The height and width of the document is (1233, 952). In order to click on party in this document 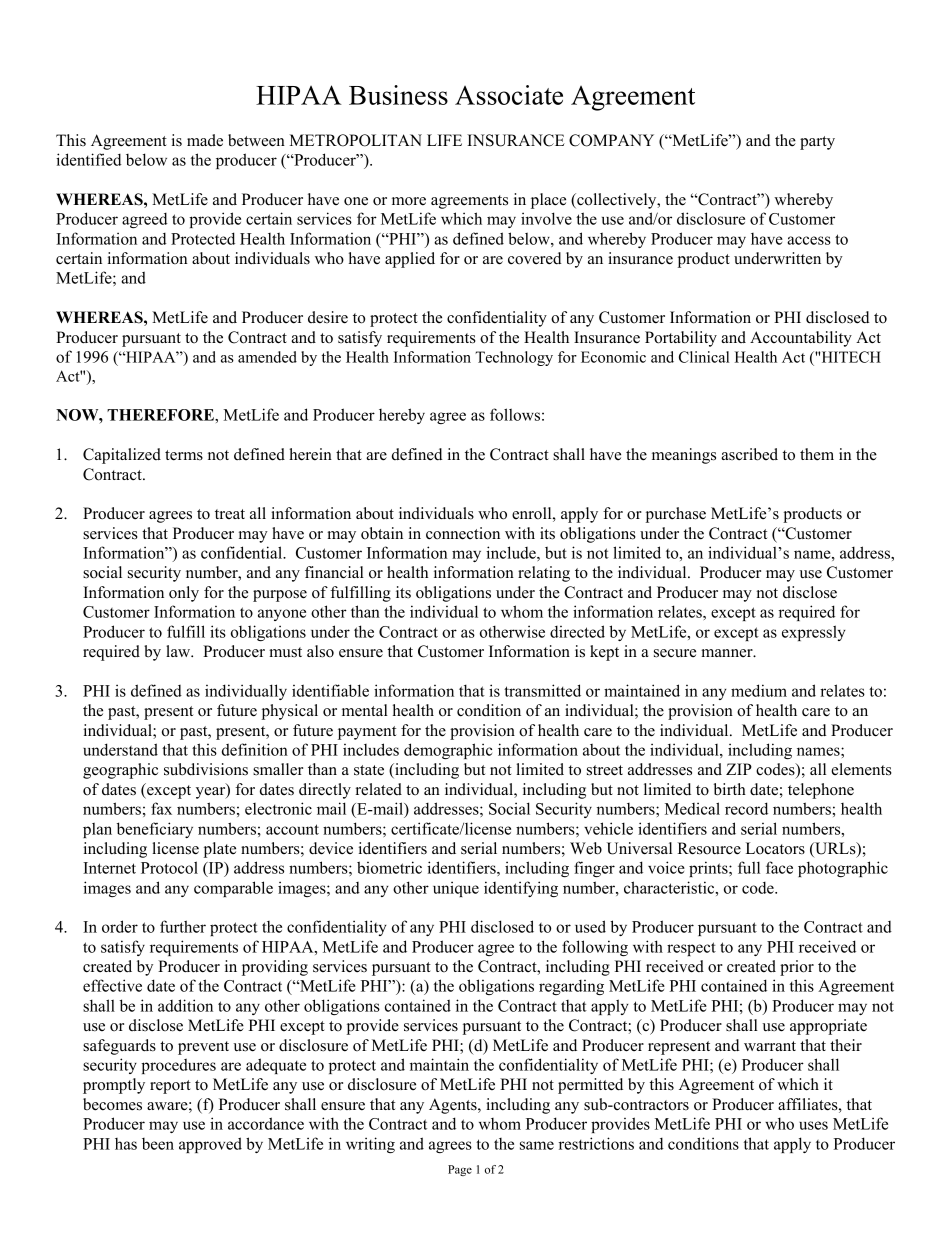, I will do `click(817, 143)`.
